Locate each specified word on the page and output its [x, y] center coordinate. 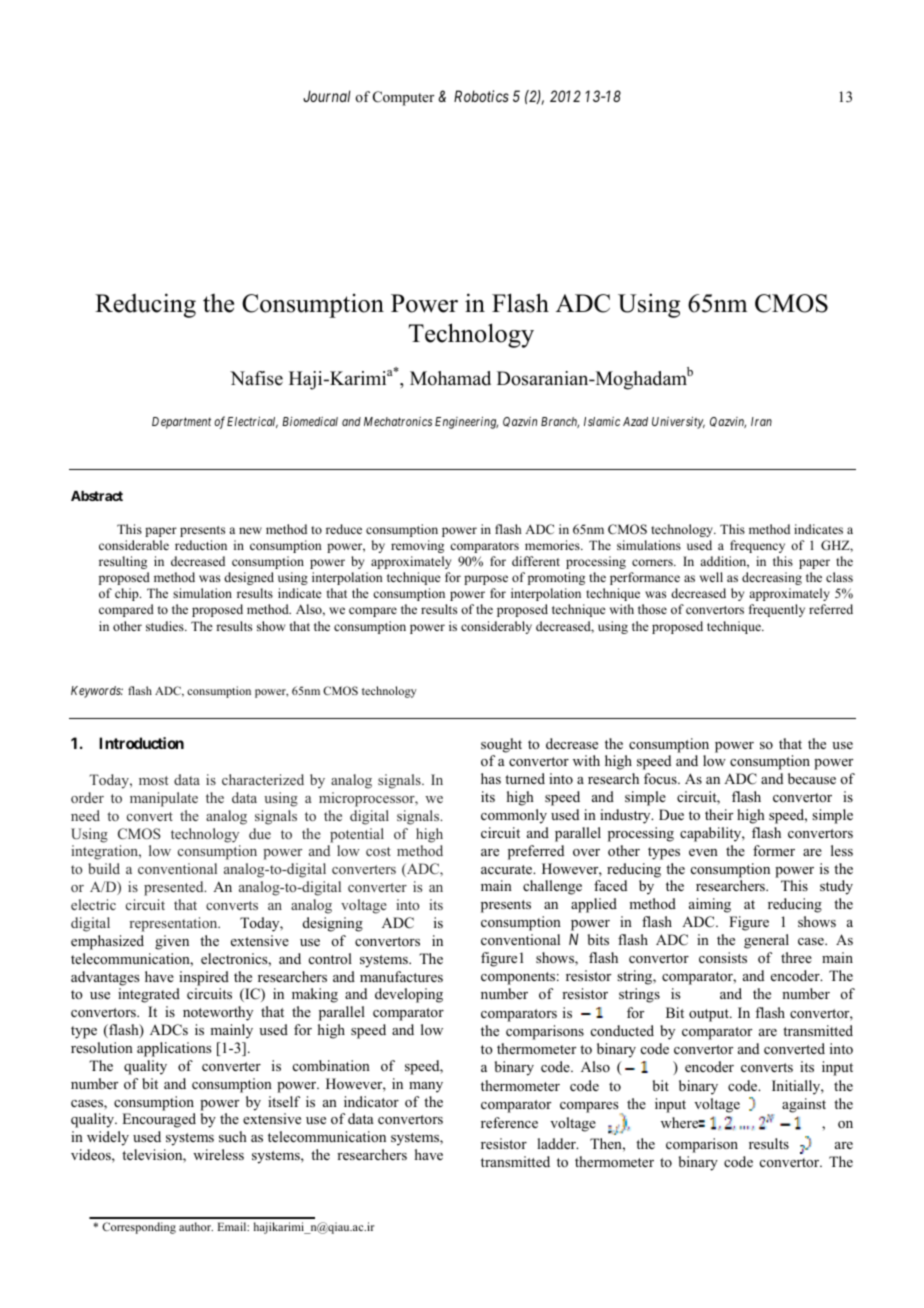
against [804, 1105]
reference [509, 1122]
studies [166, 626]
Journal [327, 96]
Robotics [481, 96]
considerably [496, 627]
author [196, 1226]
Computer [403, 98]
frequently [777, 610]
